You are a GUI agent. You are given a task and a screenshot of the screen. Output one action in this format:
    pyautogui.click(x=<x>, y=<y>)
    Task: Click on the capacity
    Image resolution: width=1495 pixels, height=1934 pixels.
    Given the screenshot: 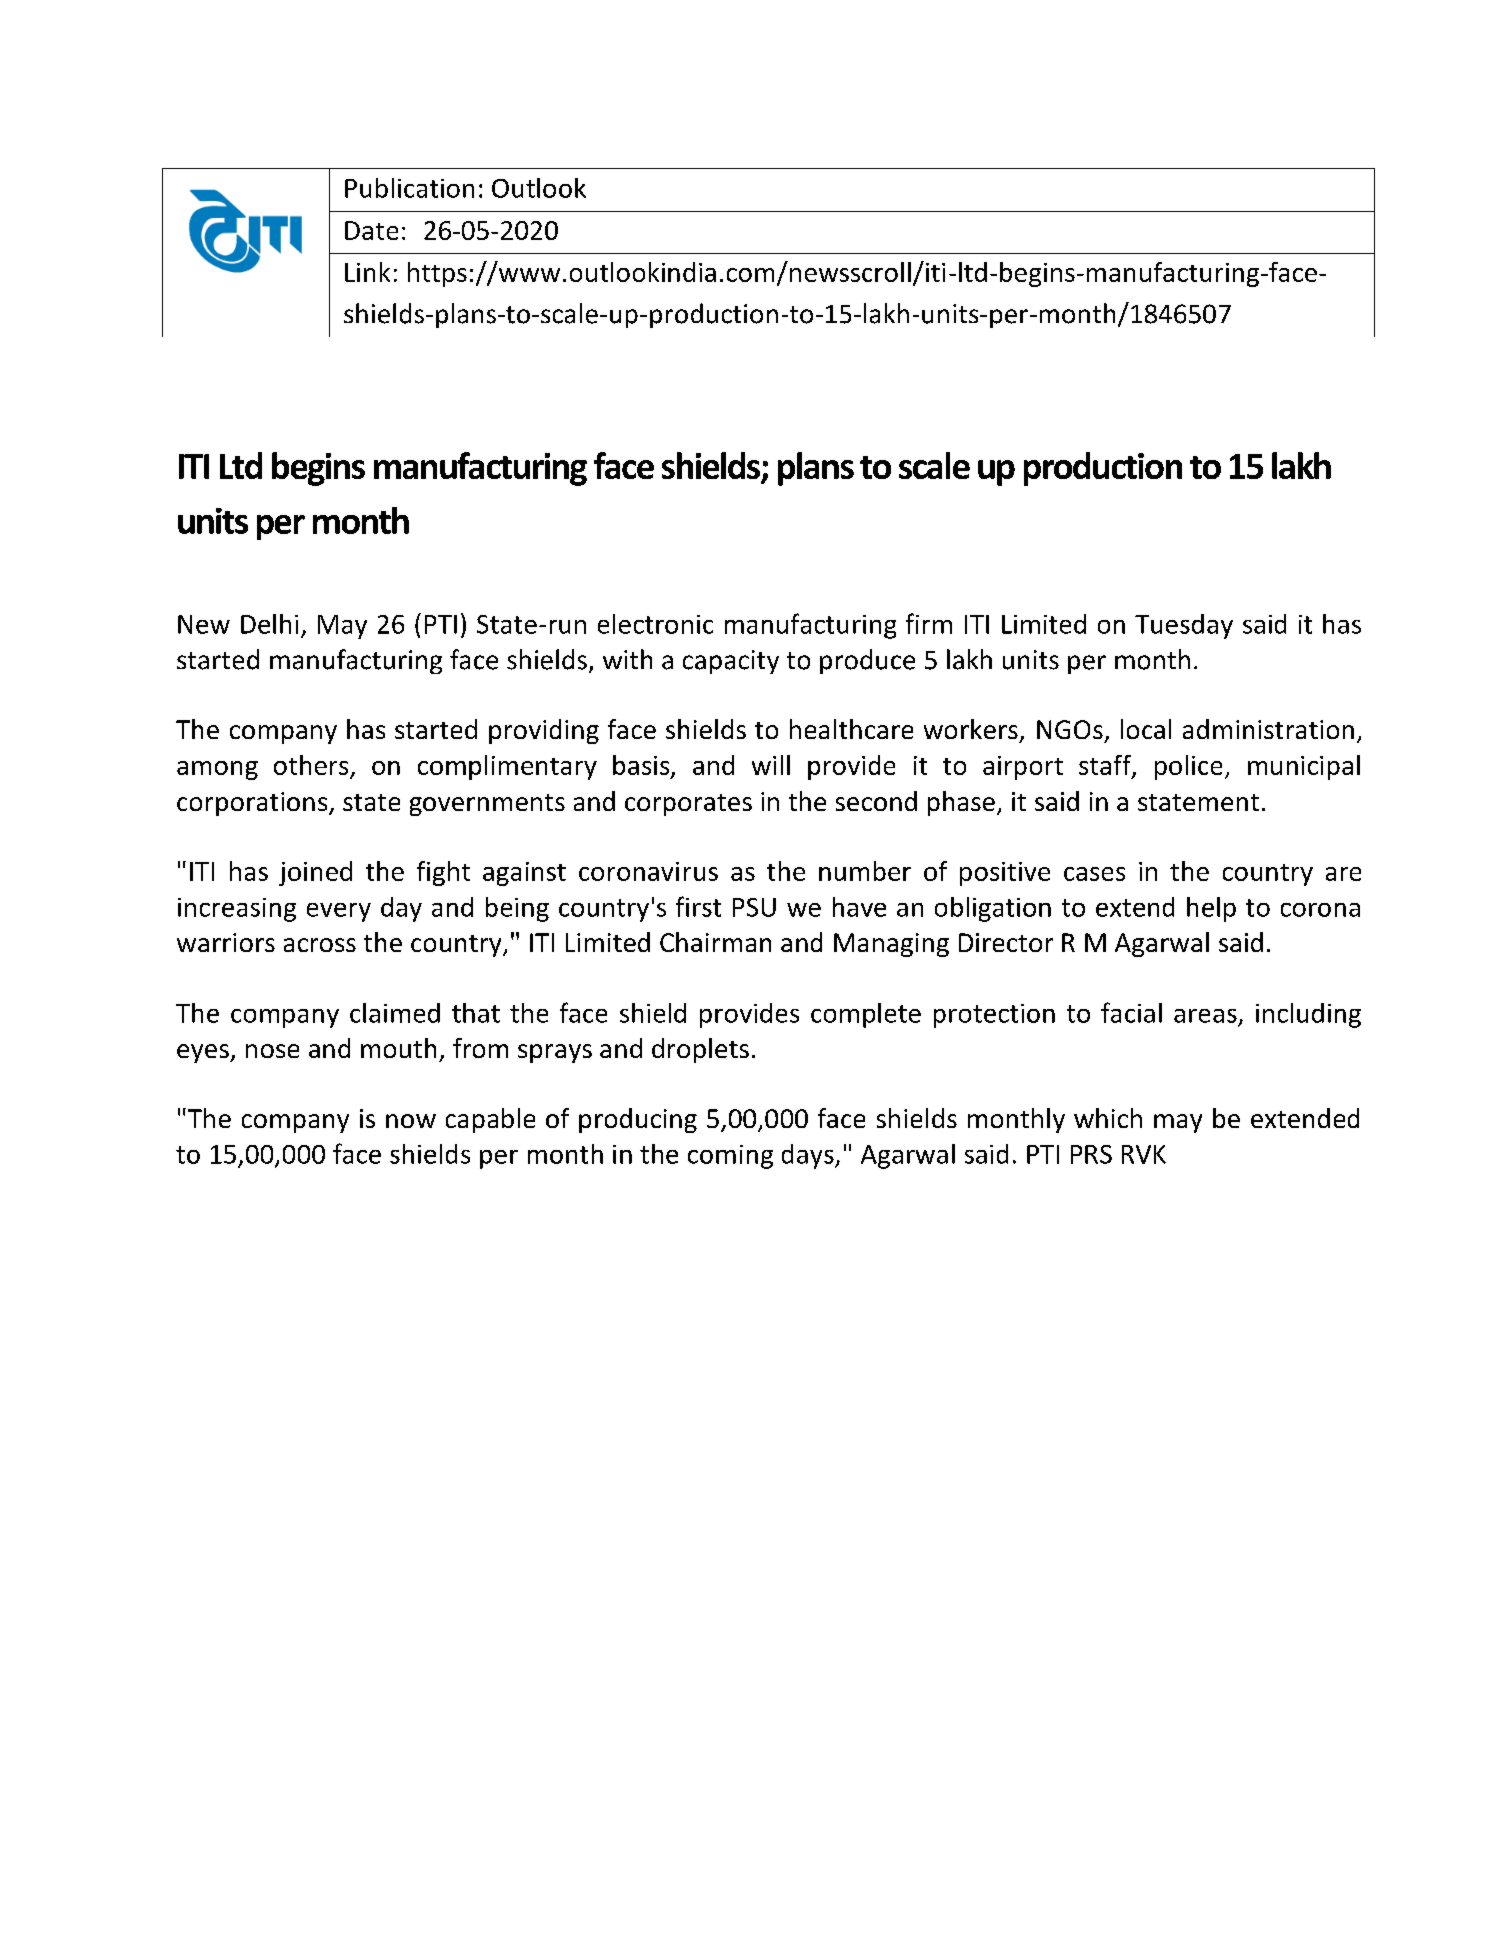 What is the action you would take?
    pyautogui.click(x=731, y=662)
